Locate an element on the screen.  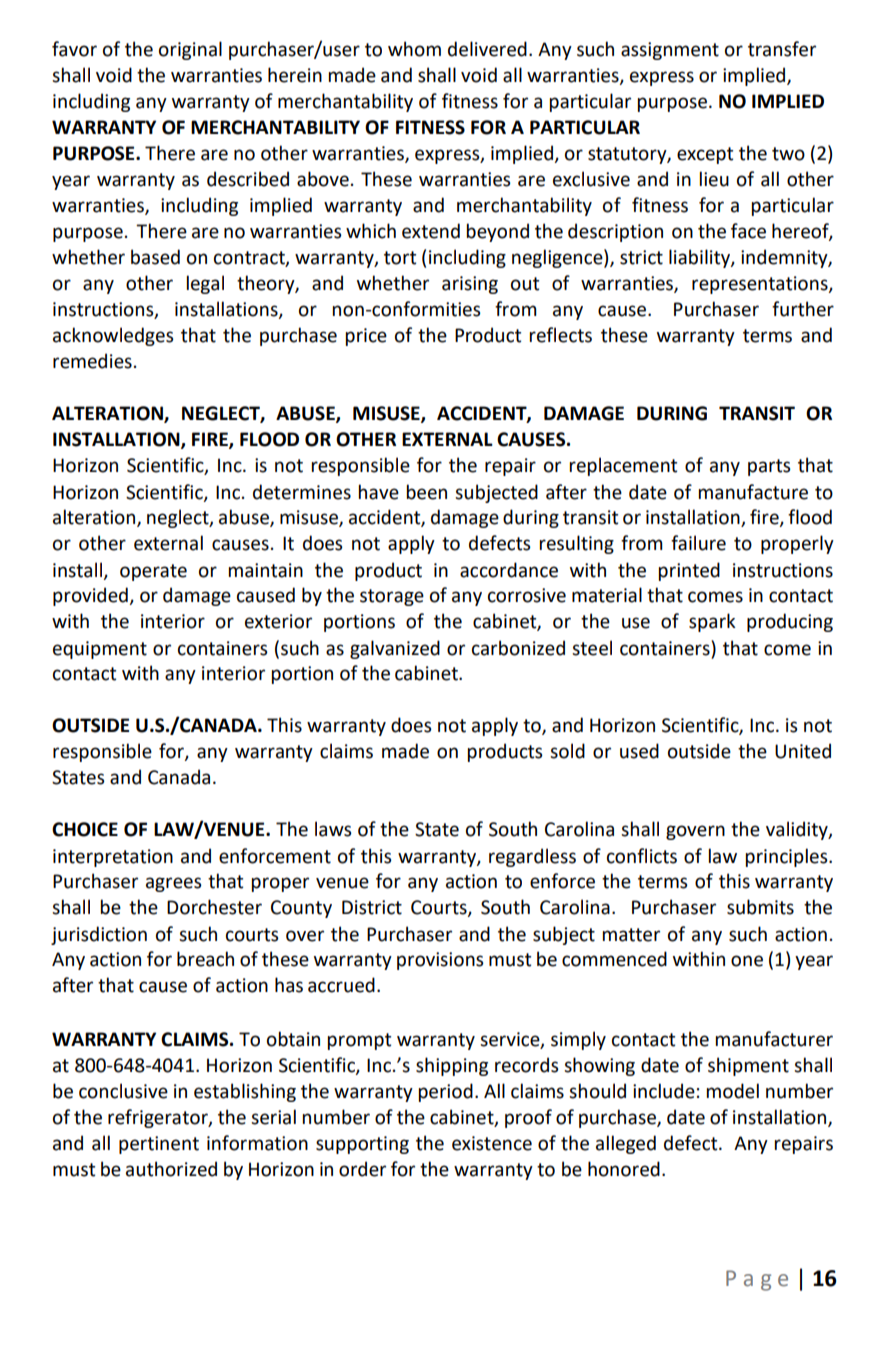
pertinent is located at coordinates (159, 1145).
